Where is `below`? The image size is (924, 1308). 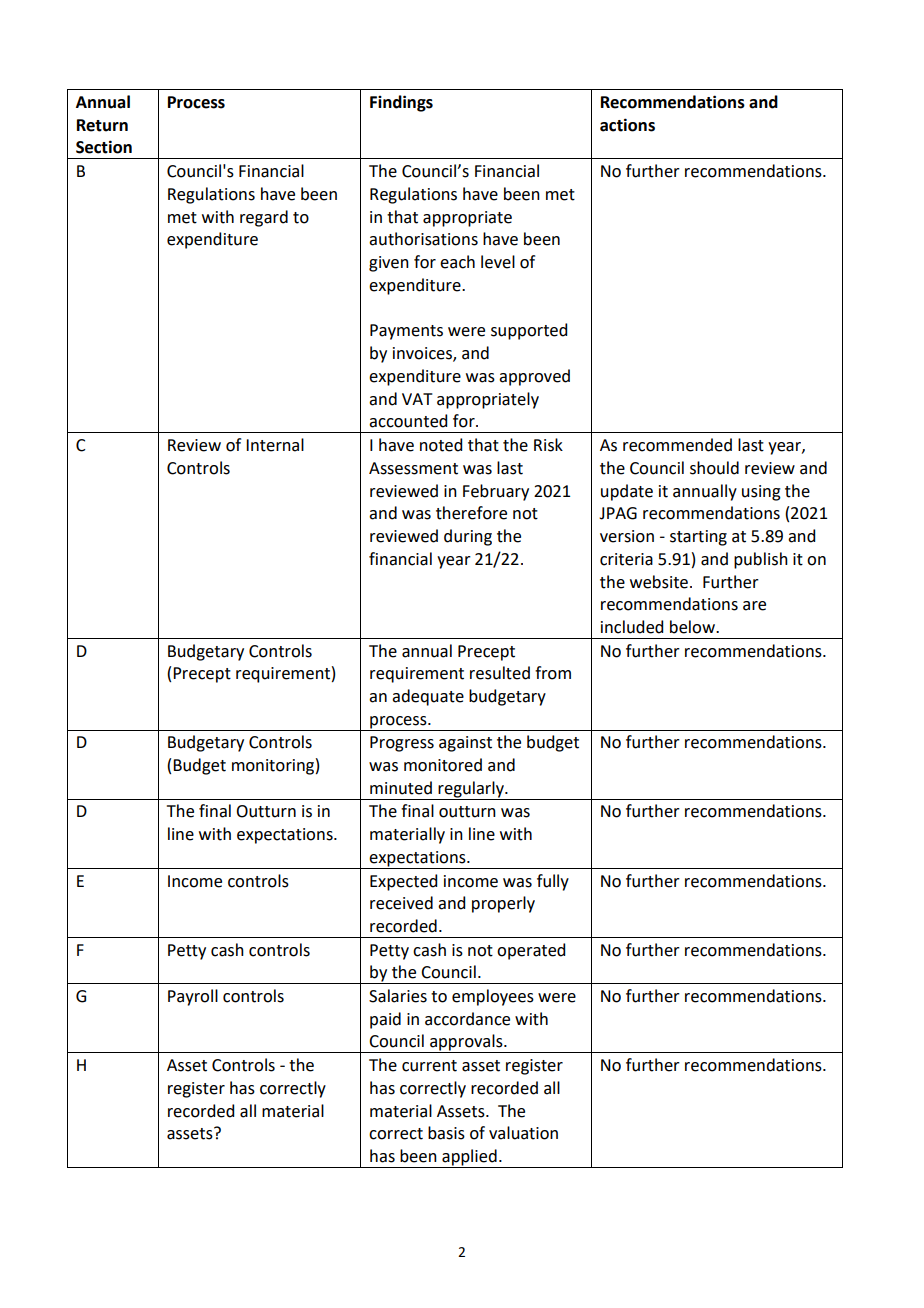
below is located at coordinates (693, 627).
